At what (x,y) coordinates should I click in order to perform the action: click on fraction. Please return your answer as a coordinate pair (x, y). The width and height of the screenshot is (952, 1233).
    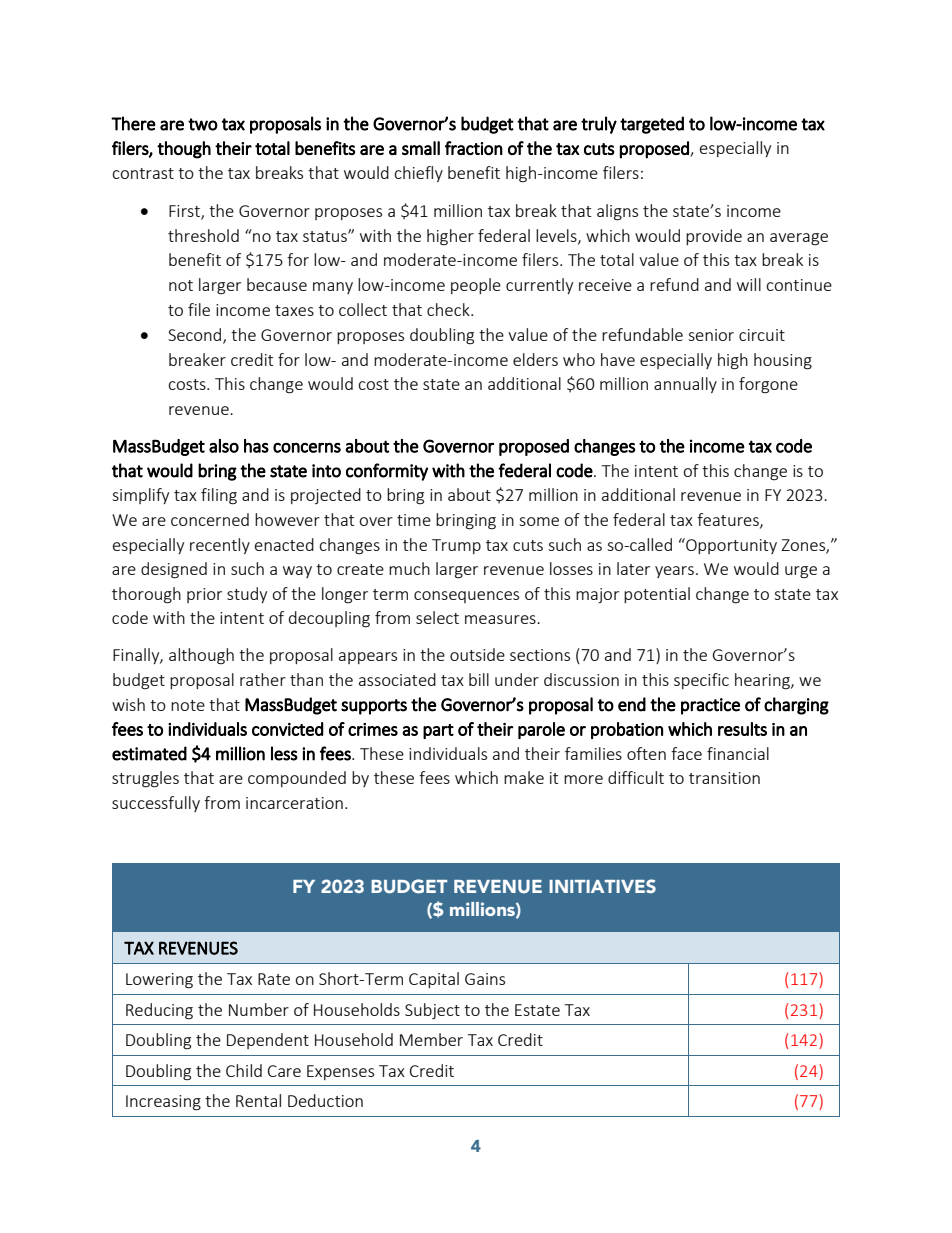
    Looking at the image, I should click on (474, 148).
